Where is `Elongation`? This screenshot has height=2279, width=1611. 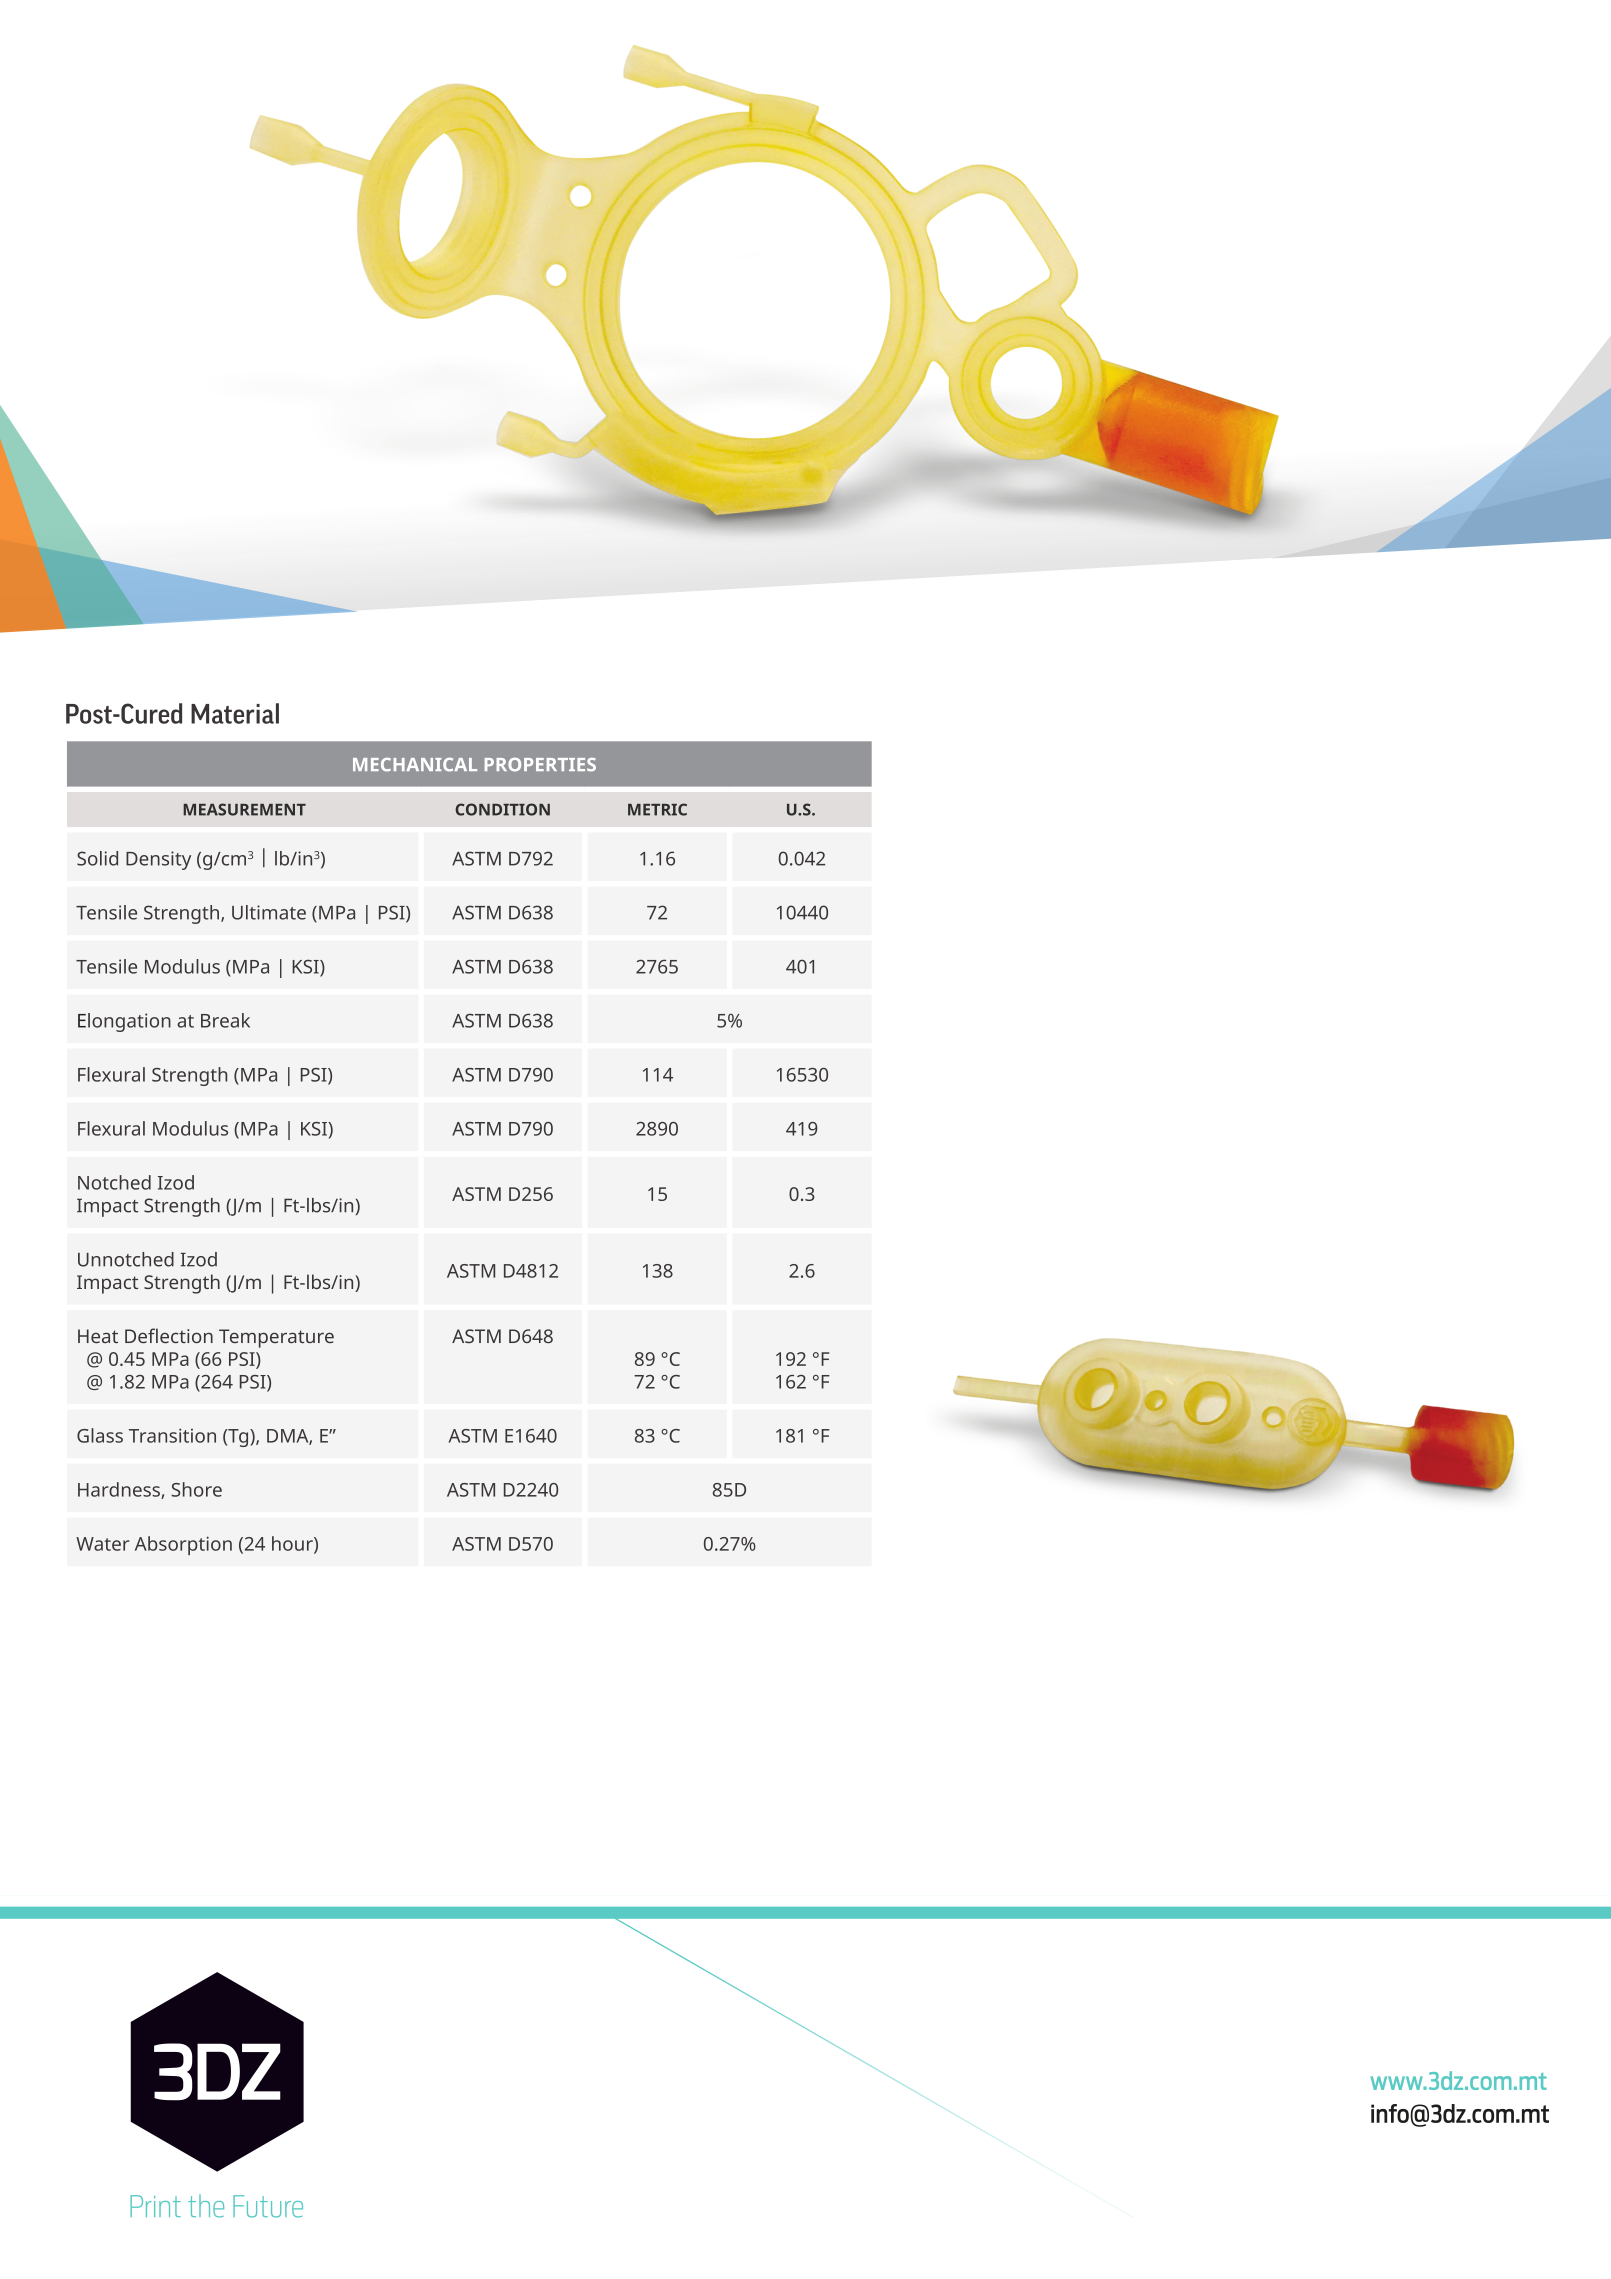 Elongation is located at coordinates (124, 1022).
